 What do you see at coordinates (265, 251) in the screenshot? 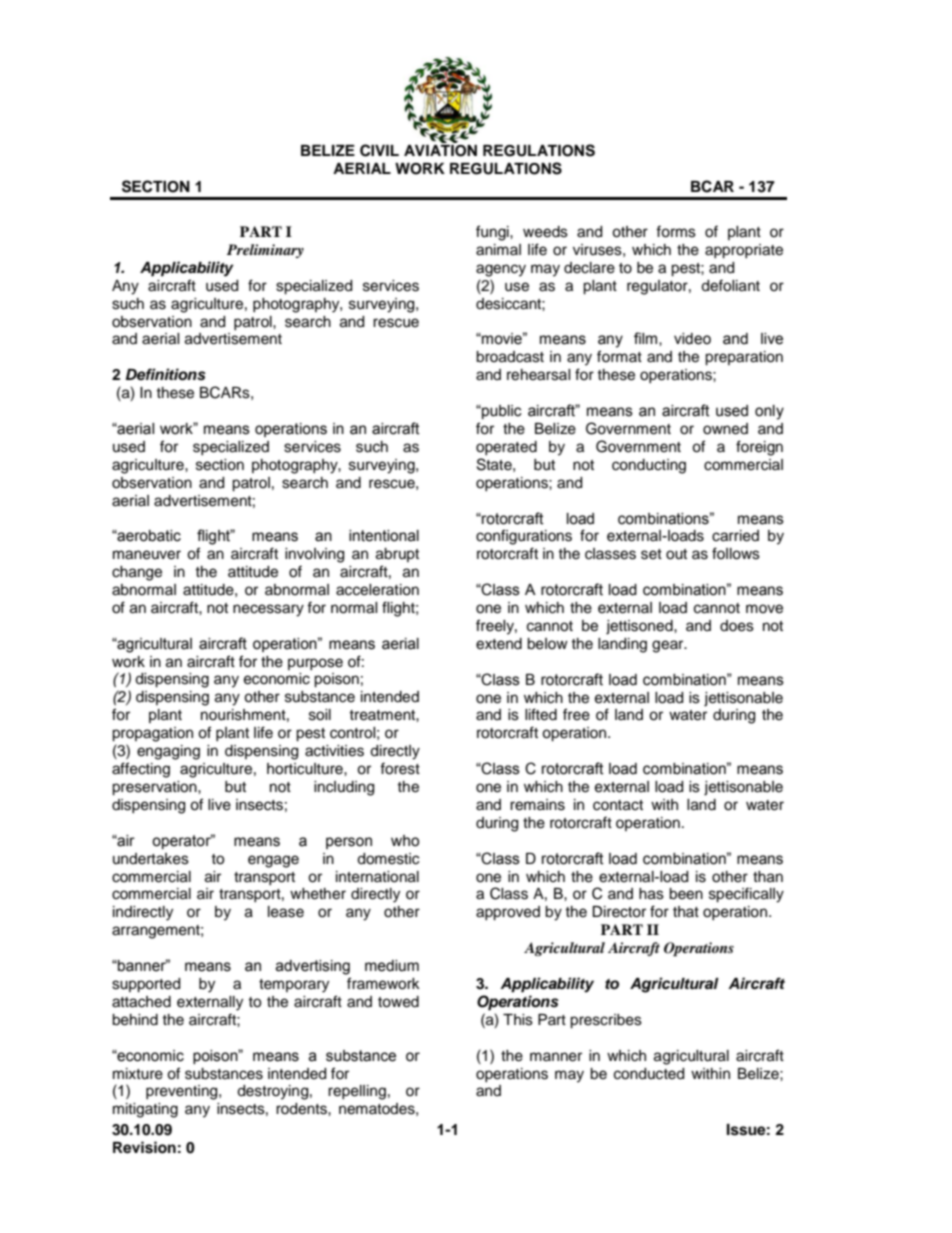
I see `Preliminary` at bounding box center [265, 251].
